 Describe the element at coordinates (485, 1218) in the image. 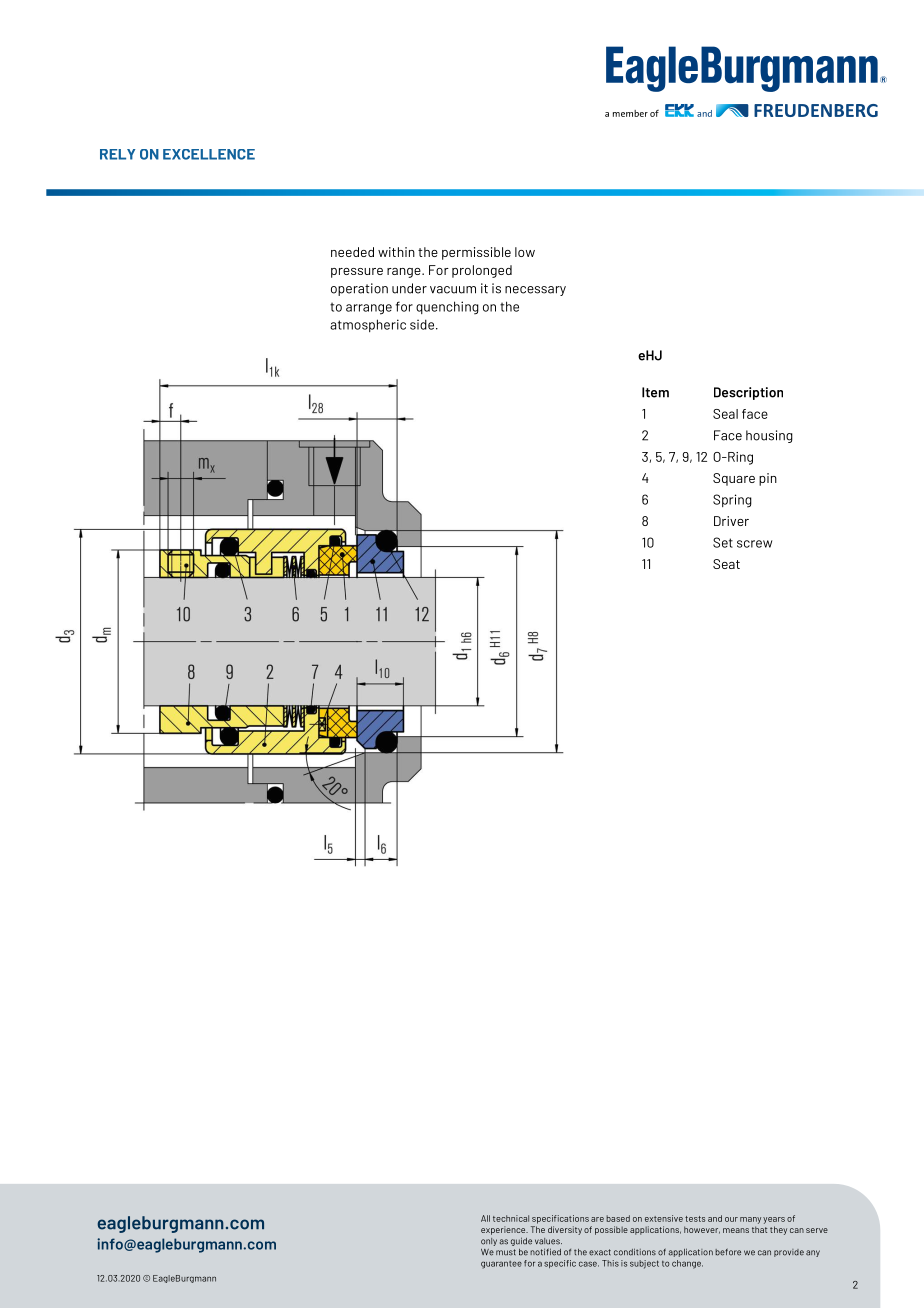

I see `All` at that location.
